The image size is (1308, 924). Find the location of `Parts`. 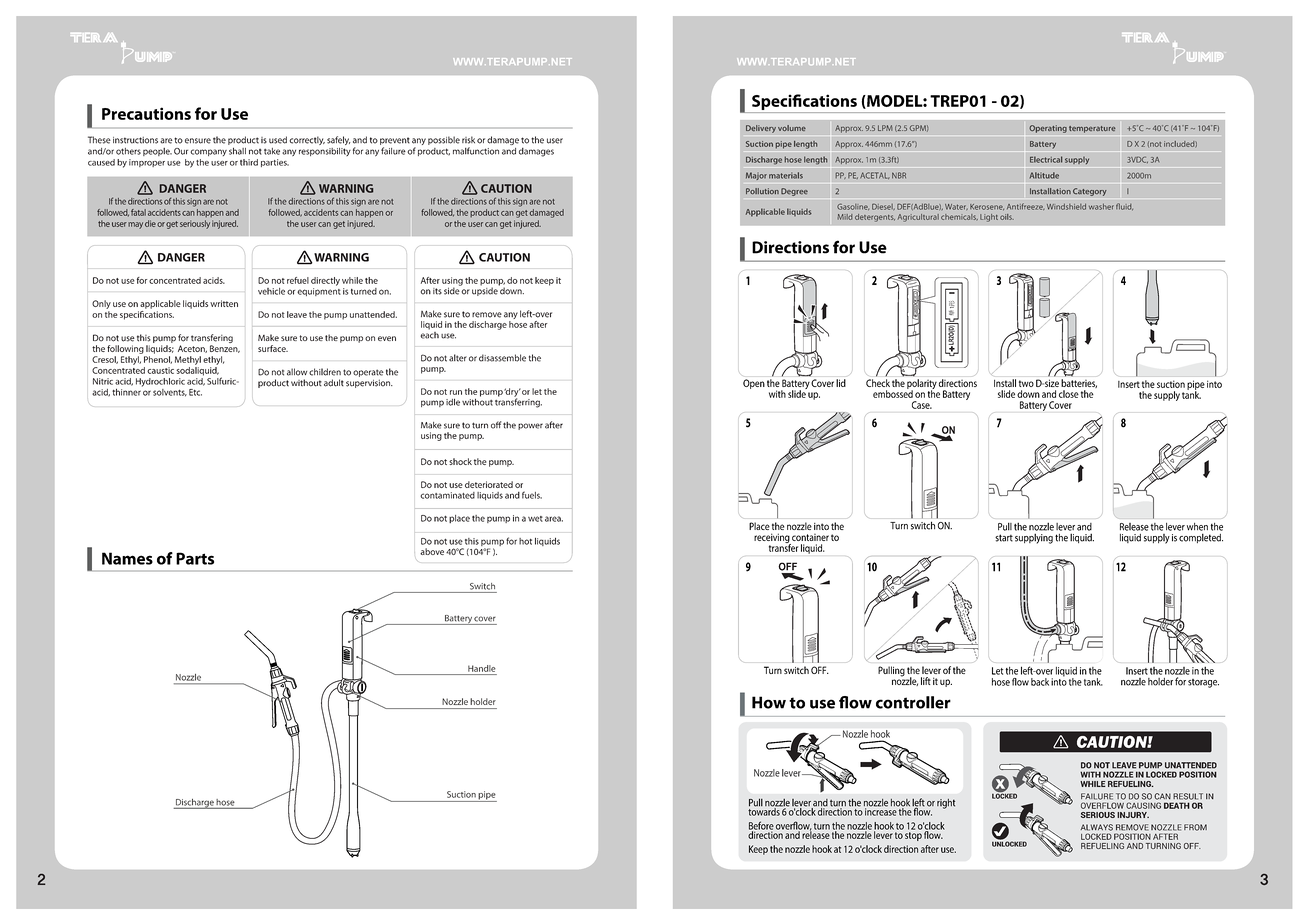

Parts is located at coordinates (195, 558).
